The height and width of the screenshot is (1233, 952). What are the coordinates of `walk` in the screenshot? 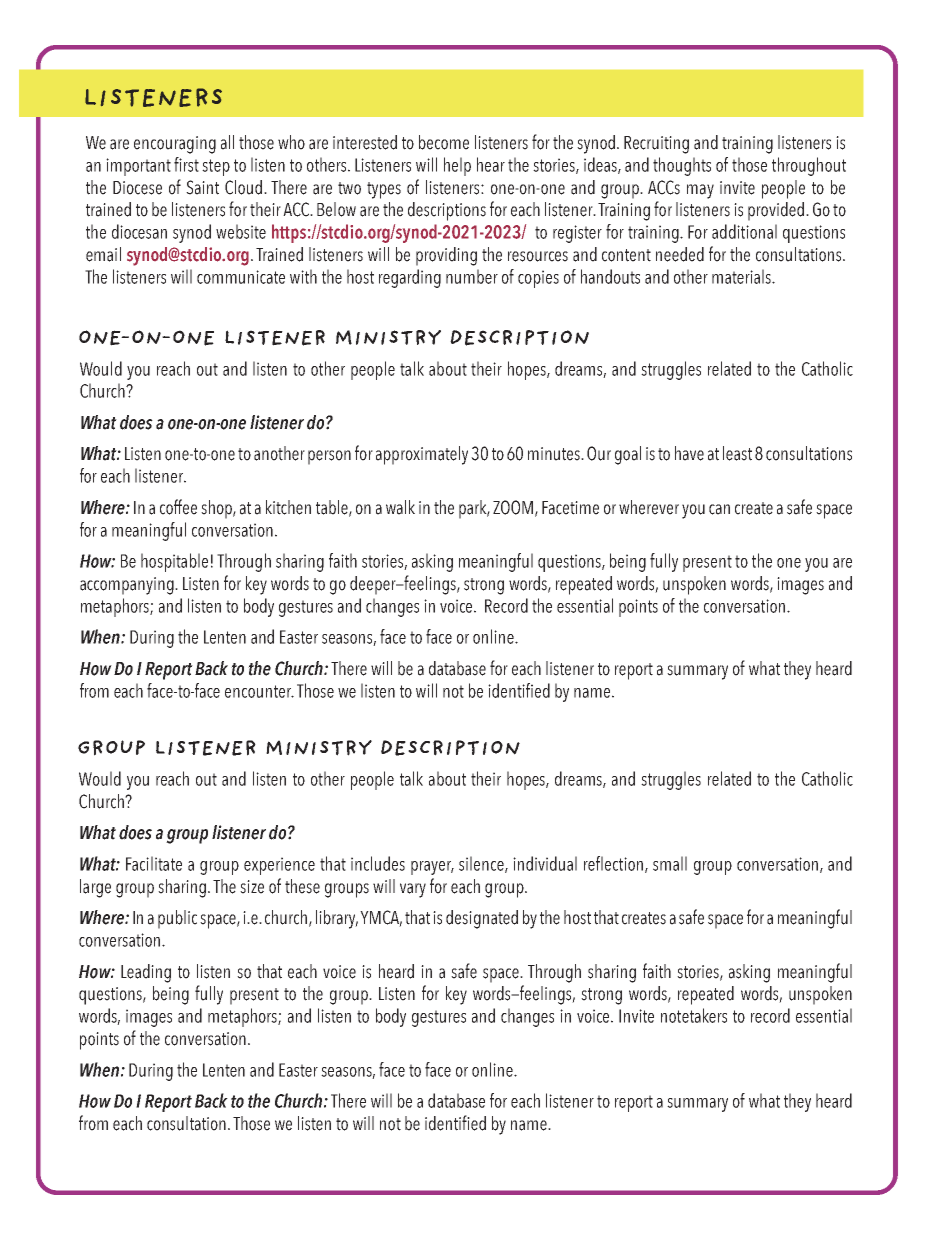 It's located at (400, 507).
